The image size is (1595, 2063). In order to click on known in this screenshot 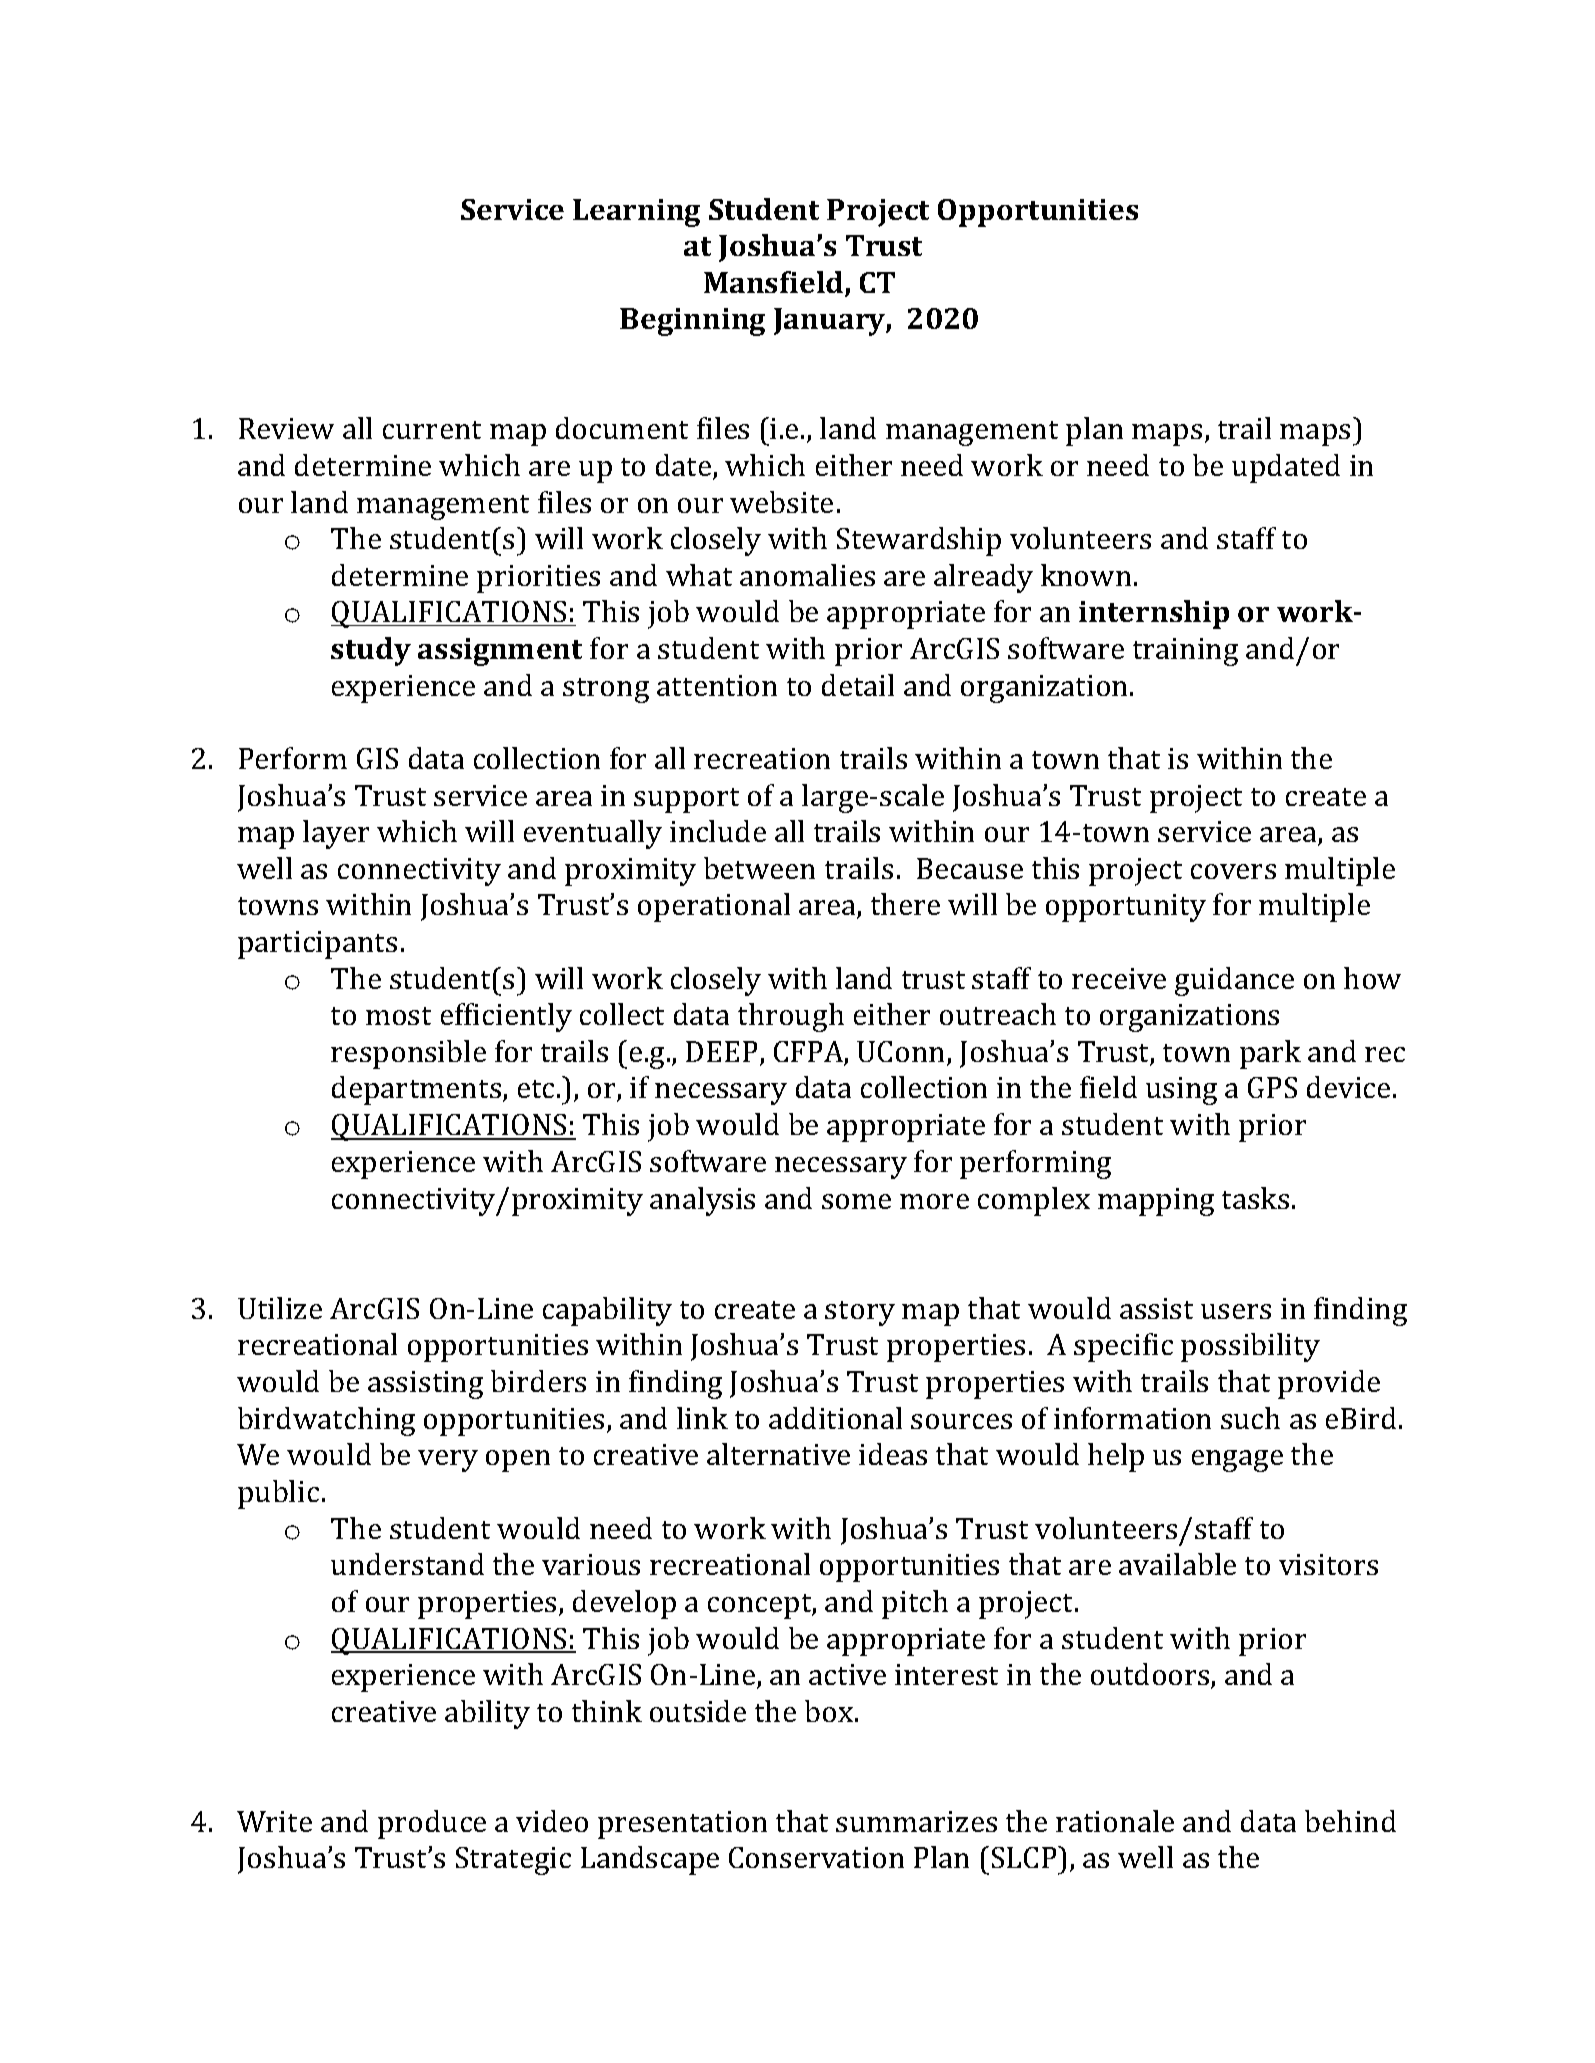, I will do `click(1086, 575)`.
